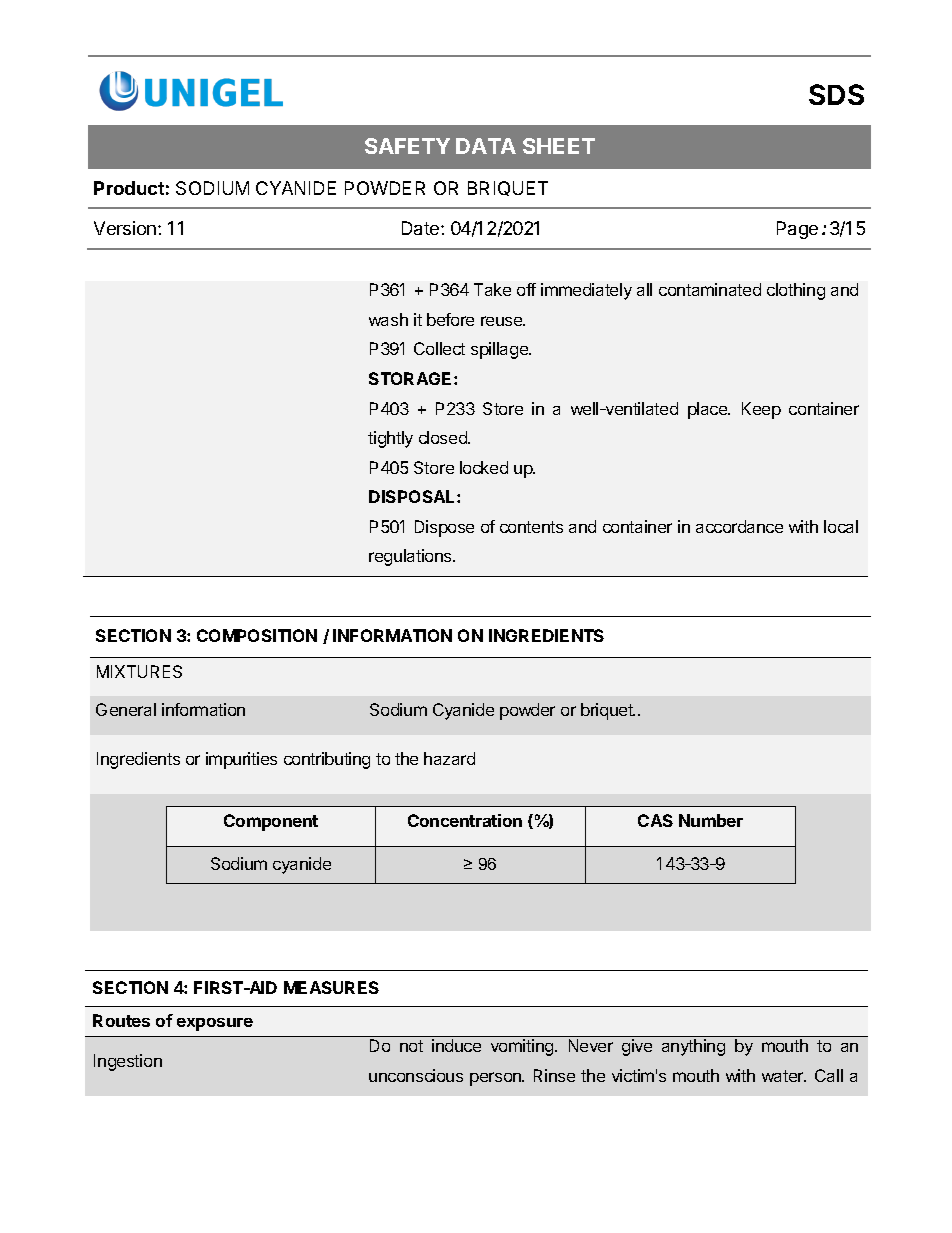 The height and width of the screenshot is (1233, 952). I want to click on SDS, so click(836, 94).
